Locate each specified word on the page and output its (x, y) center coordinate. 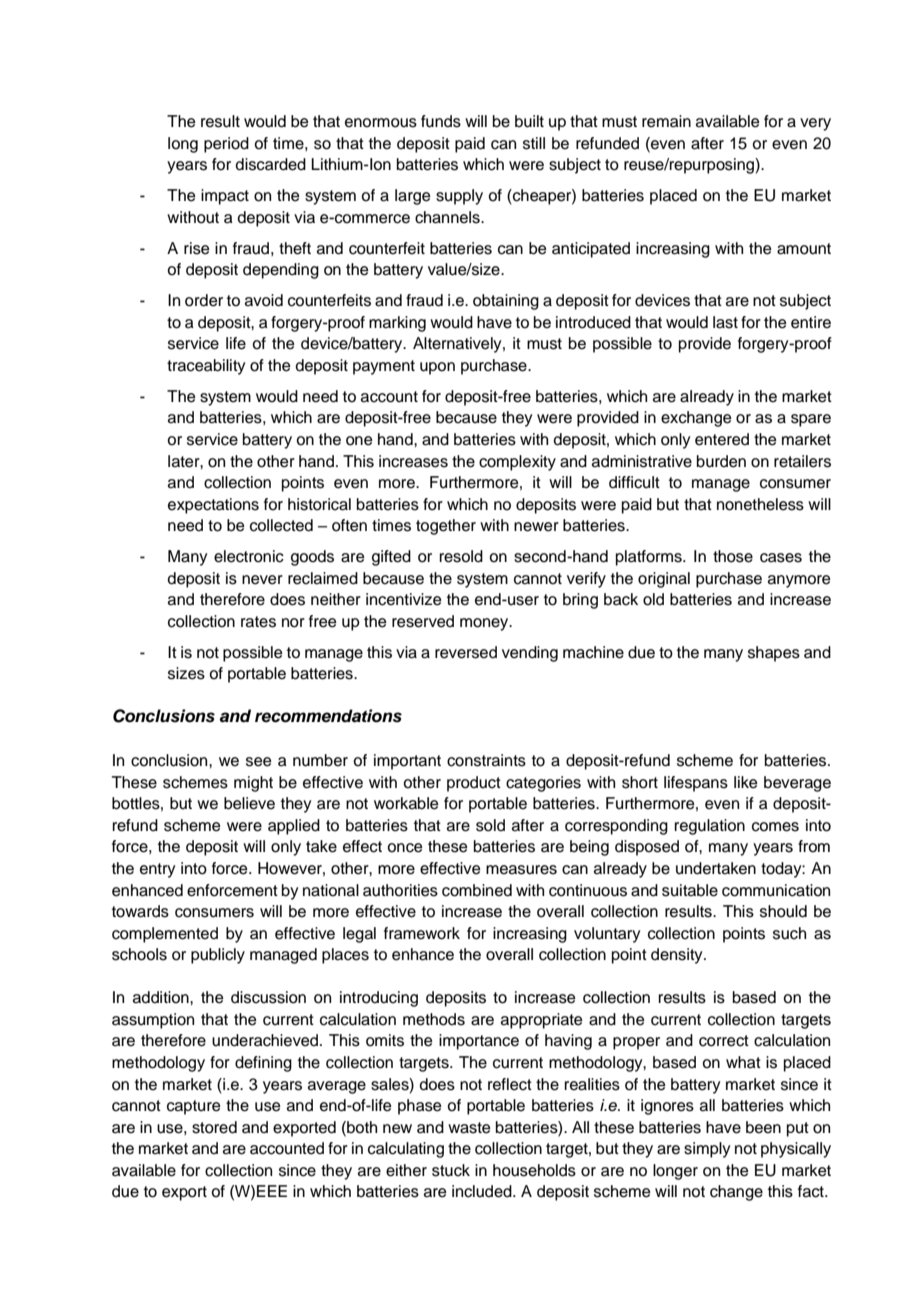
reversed (466, 652)
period (226, 145)
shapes (774, 654)
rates (258, 622)
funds (441, 121)
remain (666, 121)
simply (707, 1150)
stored (214, 1127)
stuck (451, 1170)
